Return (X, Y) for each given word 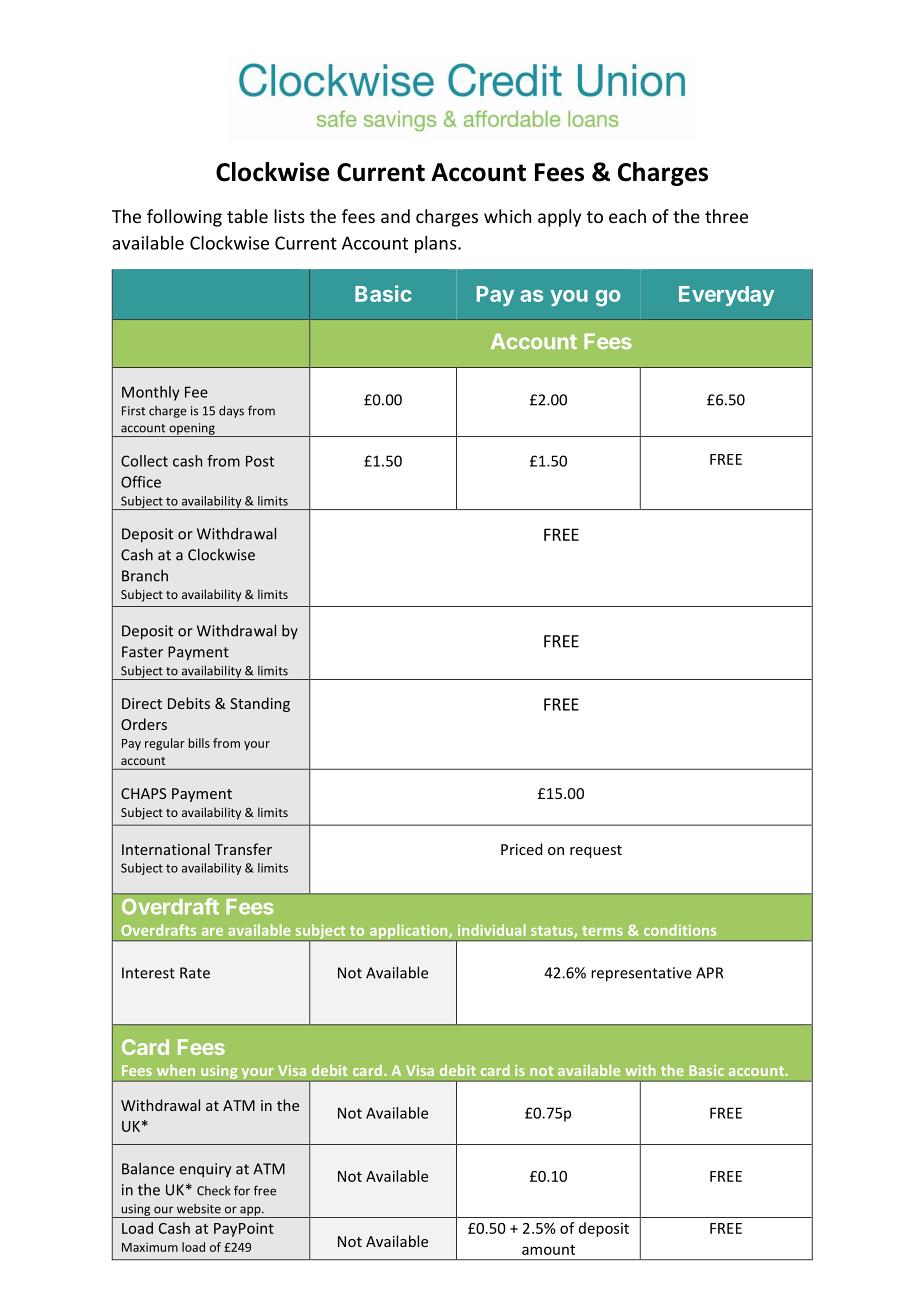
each (627, 216)
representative (641, 974)
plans (437, 244)
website (199, 1209)
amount (548, 1250)
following (184, 218)
